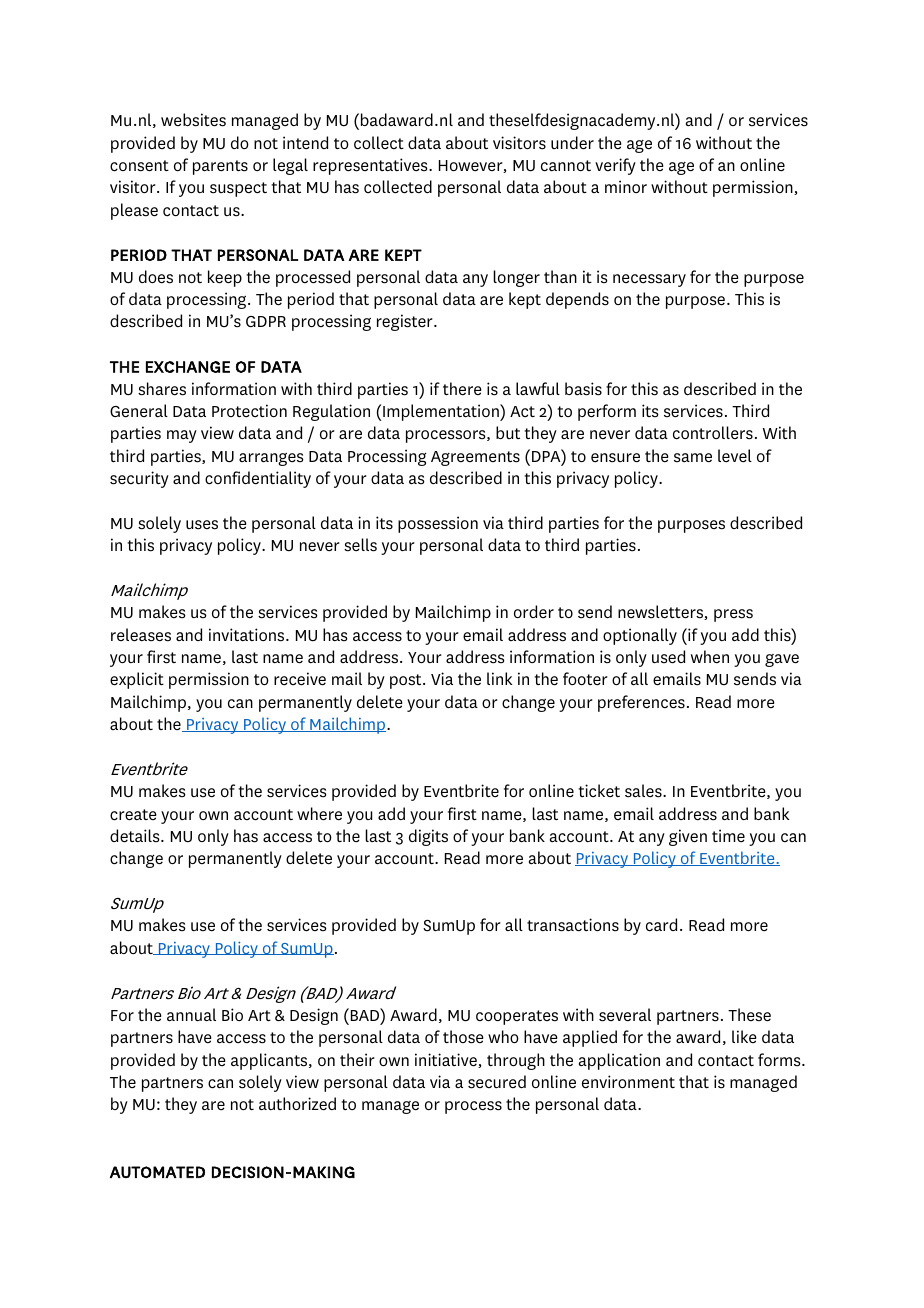  I want to click on same, so click(693, 458).
